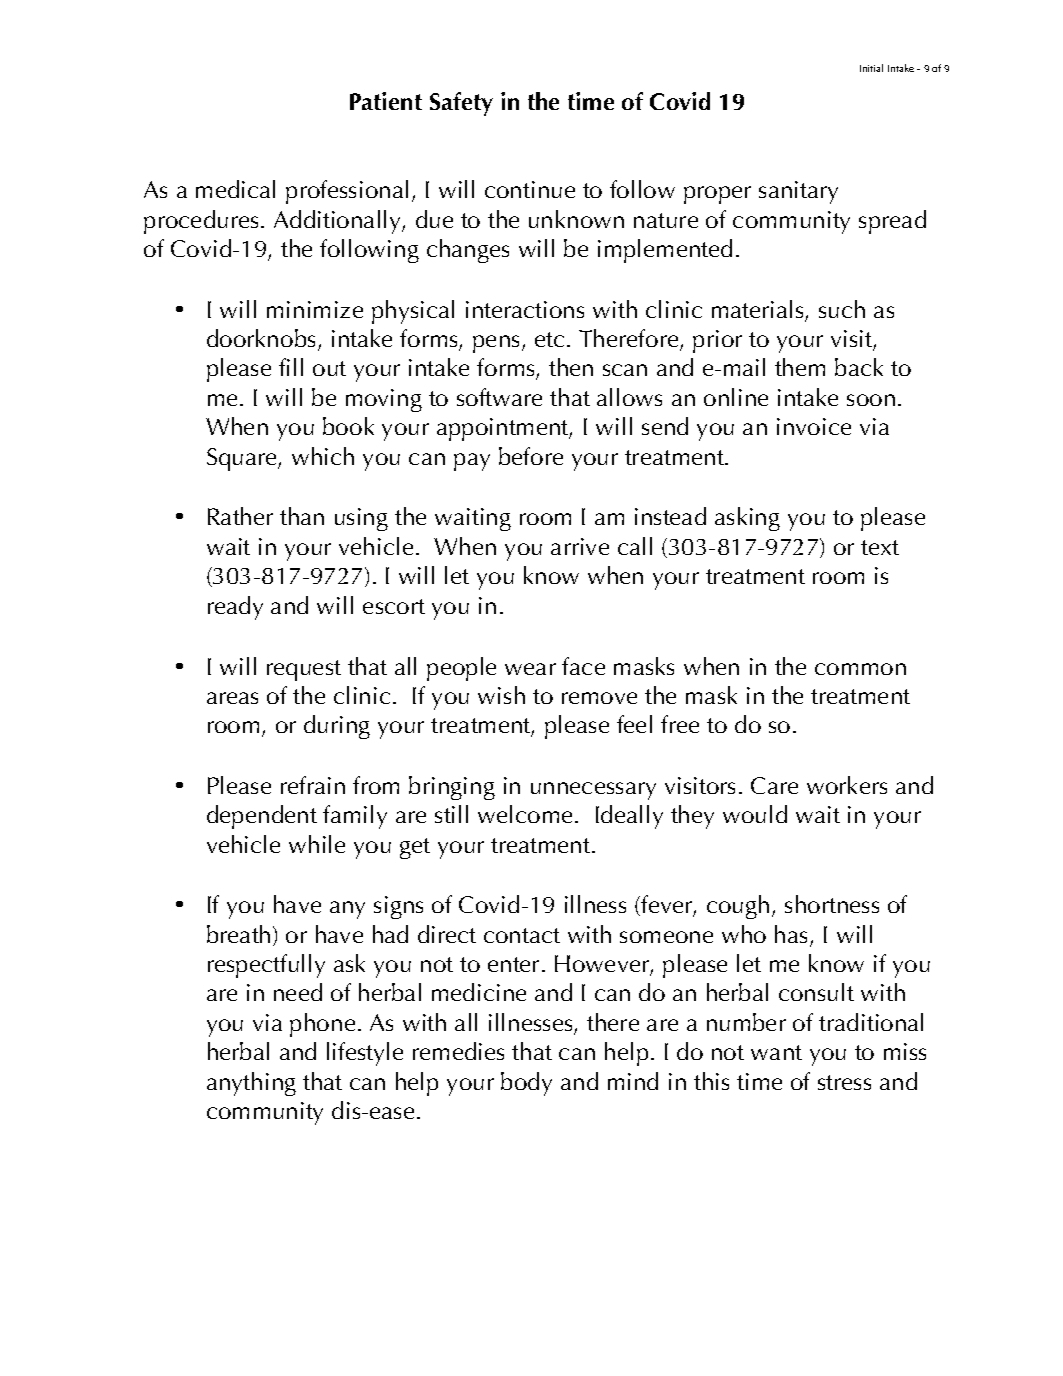 The width and height of the page is (1063, 1376). Describe the element at coordinates (525, 814) in the page. I see `welcome` at that location.
